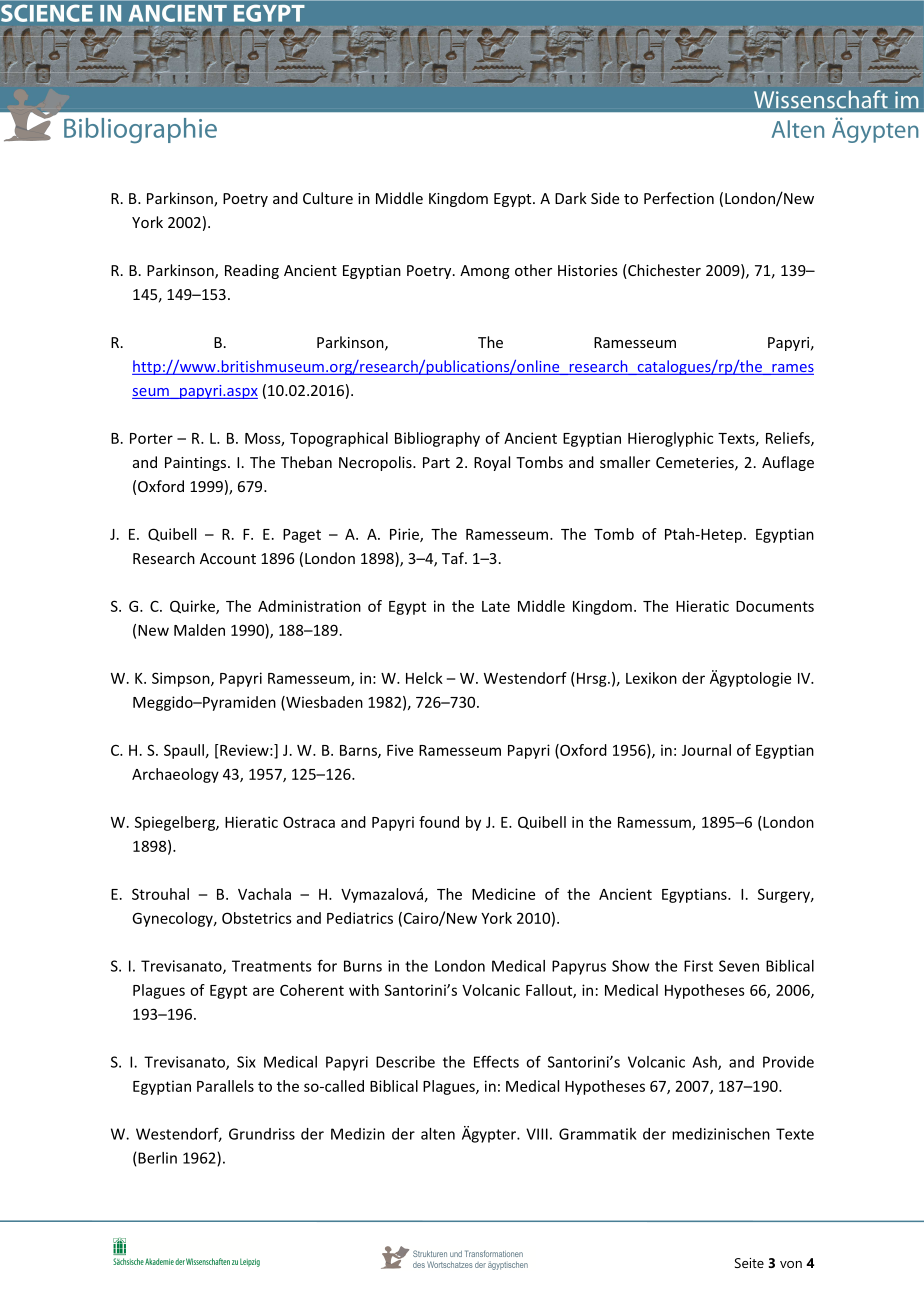 The image size is (924, 1308). Describe the element at coordinates (679, 198) in the document. I see `Perfection` at that location.
